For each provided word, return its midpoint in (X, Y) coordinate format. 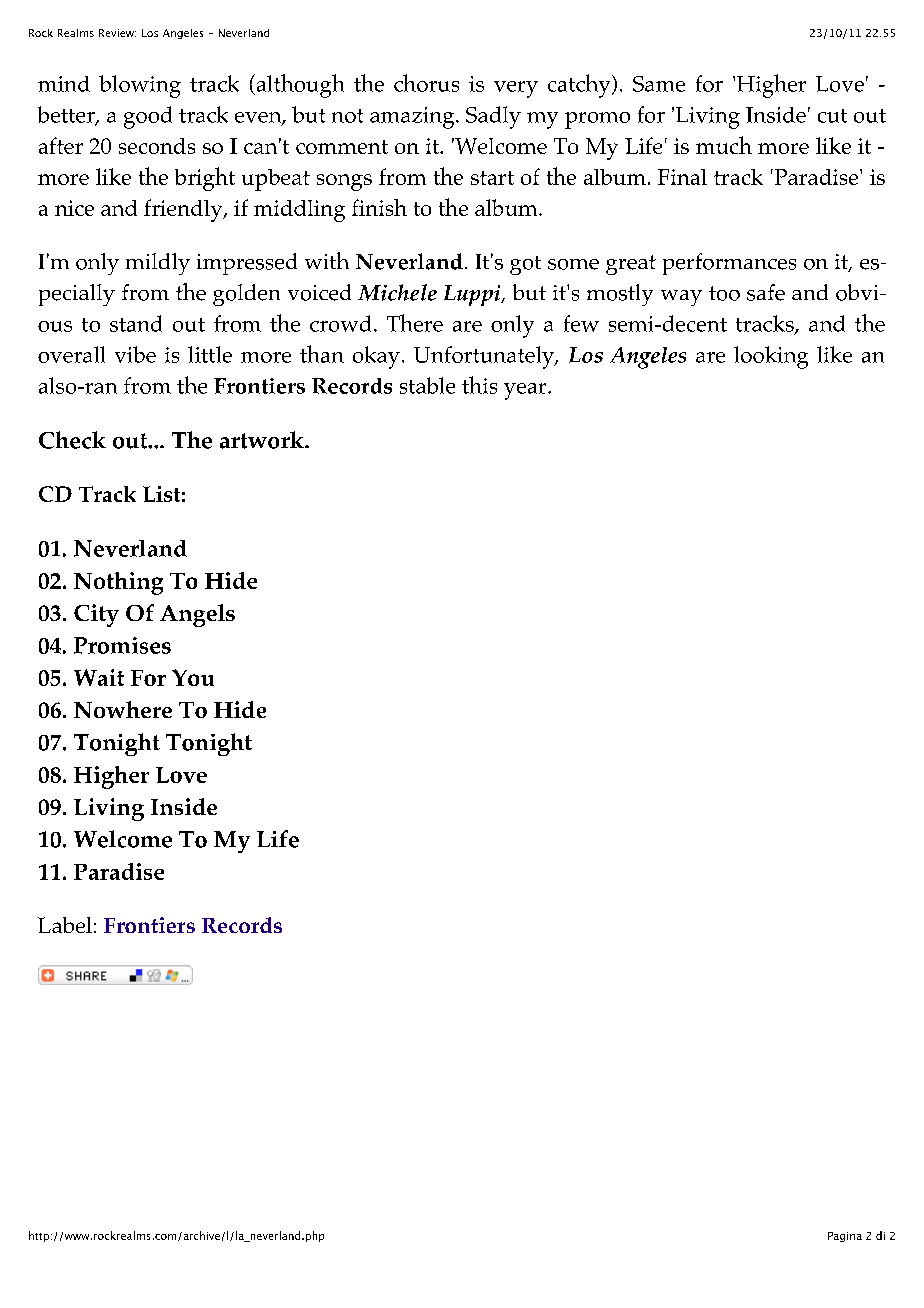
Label (65, 925)
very (516, 89)
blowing (140, 86)
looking (771, 357)
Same (659, 84)
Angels (197, 615)
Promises (122, 645)
